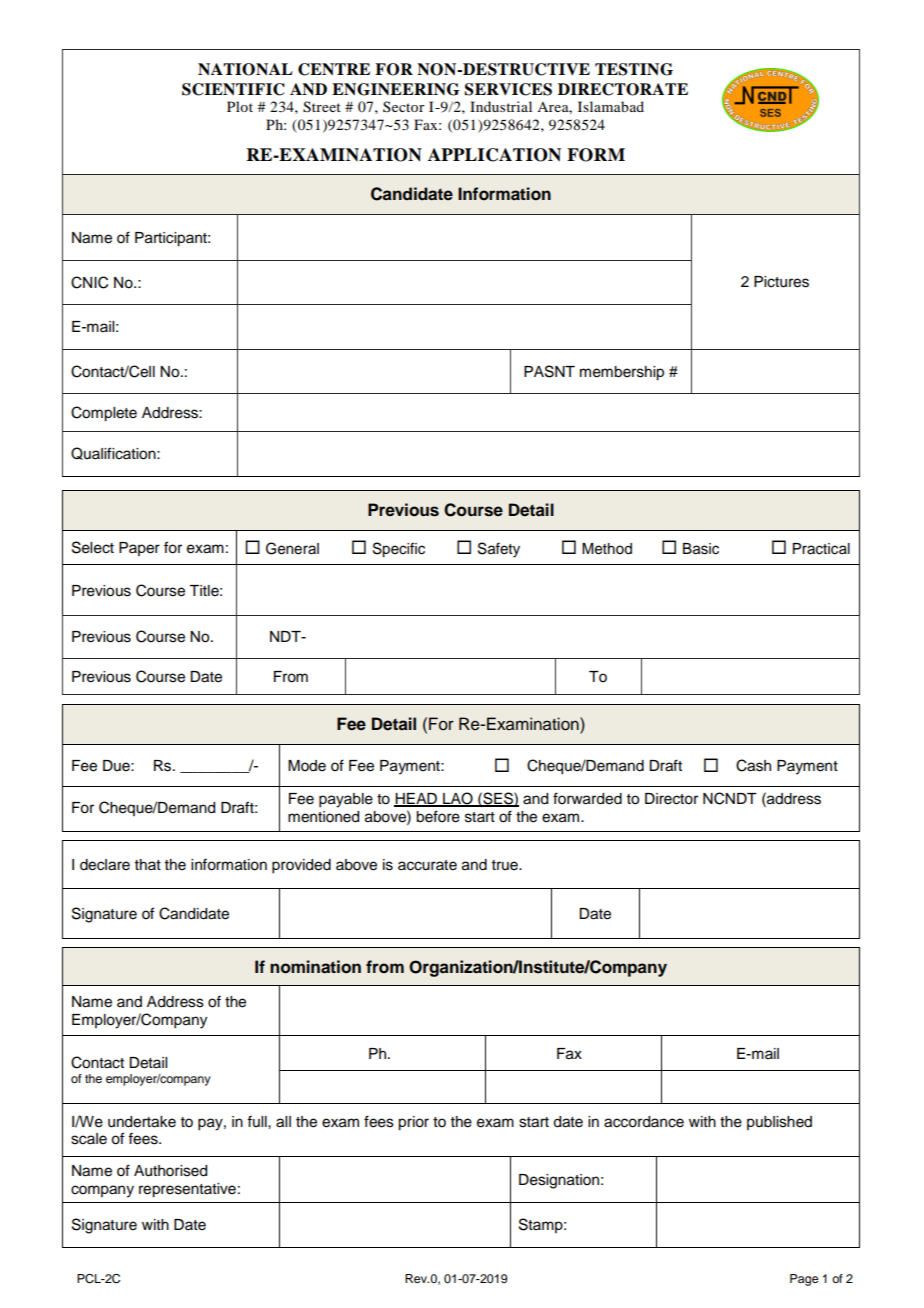  What do you see at coordinates (104, 414) in the screenshot?
I see `Complete` at bounding box center [104, 414].
